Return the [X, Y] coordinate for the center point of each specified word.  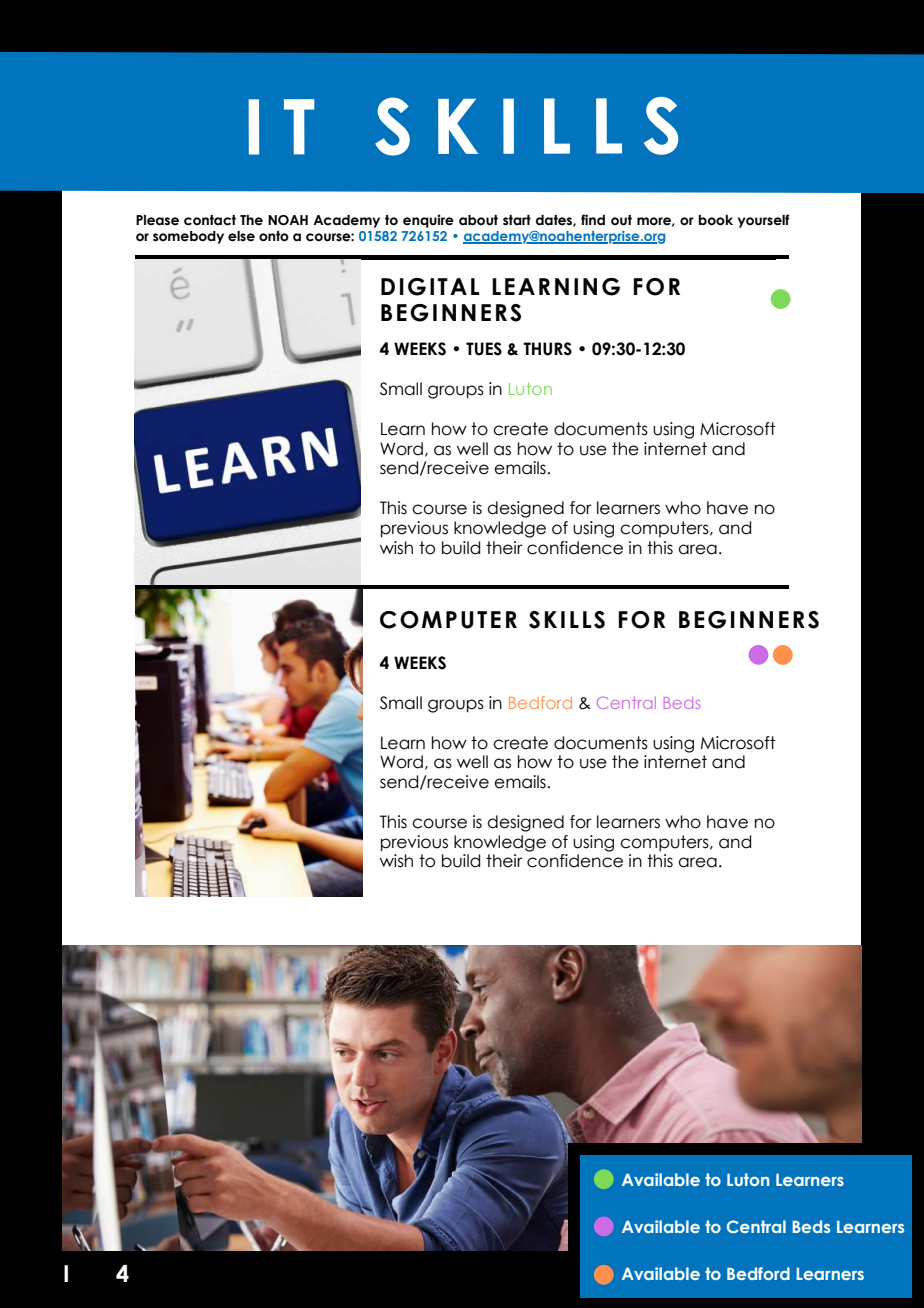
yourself [764, 221]
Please [157, 220]
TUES [484, 349]
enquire [428, 221]
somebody [188, 237]
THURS [547, 349]
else [241, 236]
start [517, 220]
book [715, 220]
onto [274, 236]
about [478, 220]
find [593, 220]
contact [210, 220]
